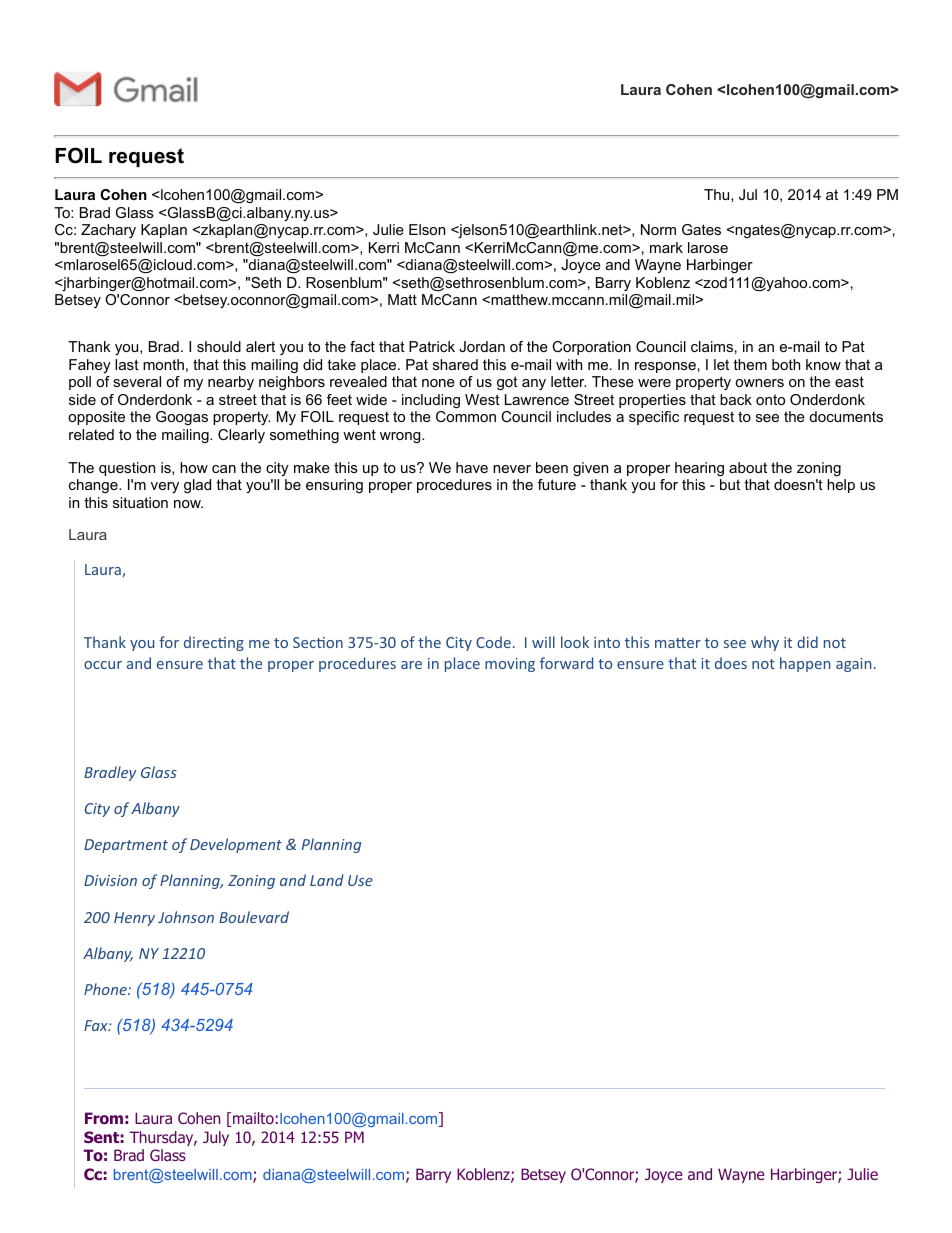  What do you see at coordinates (216, 1138) in the image?
I see `July` at bounding box center [216, 1138].
